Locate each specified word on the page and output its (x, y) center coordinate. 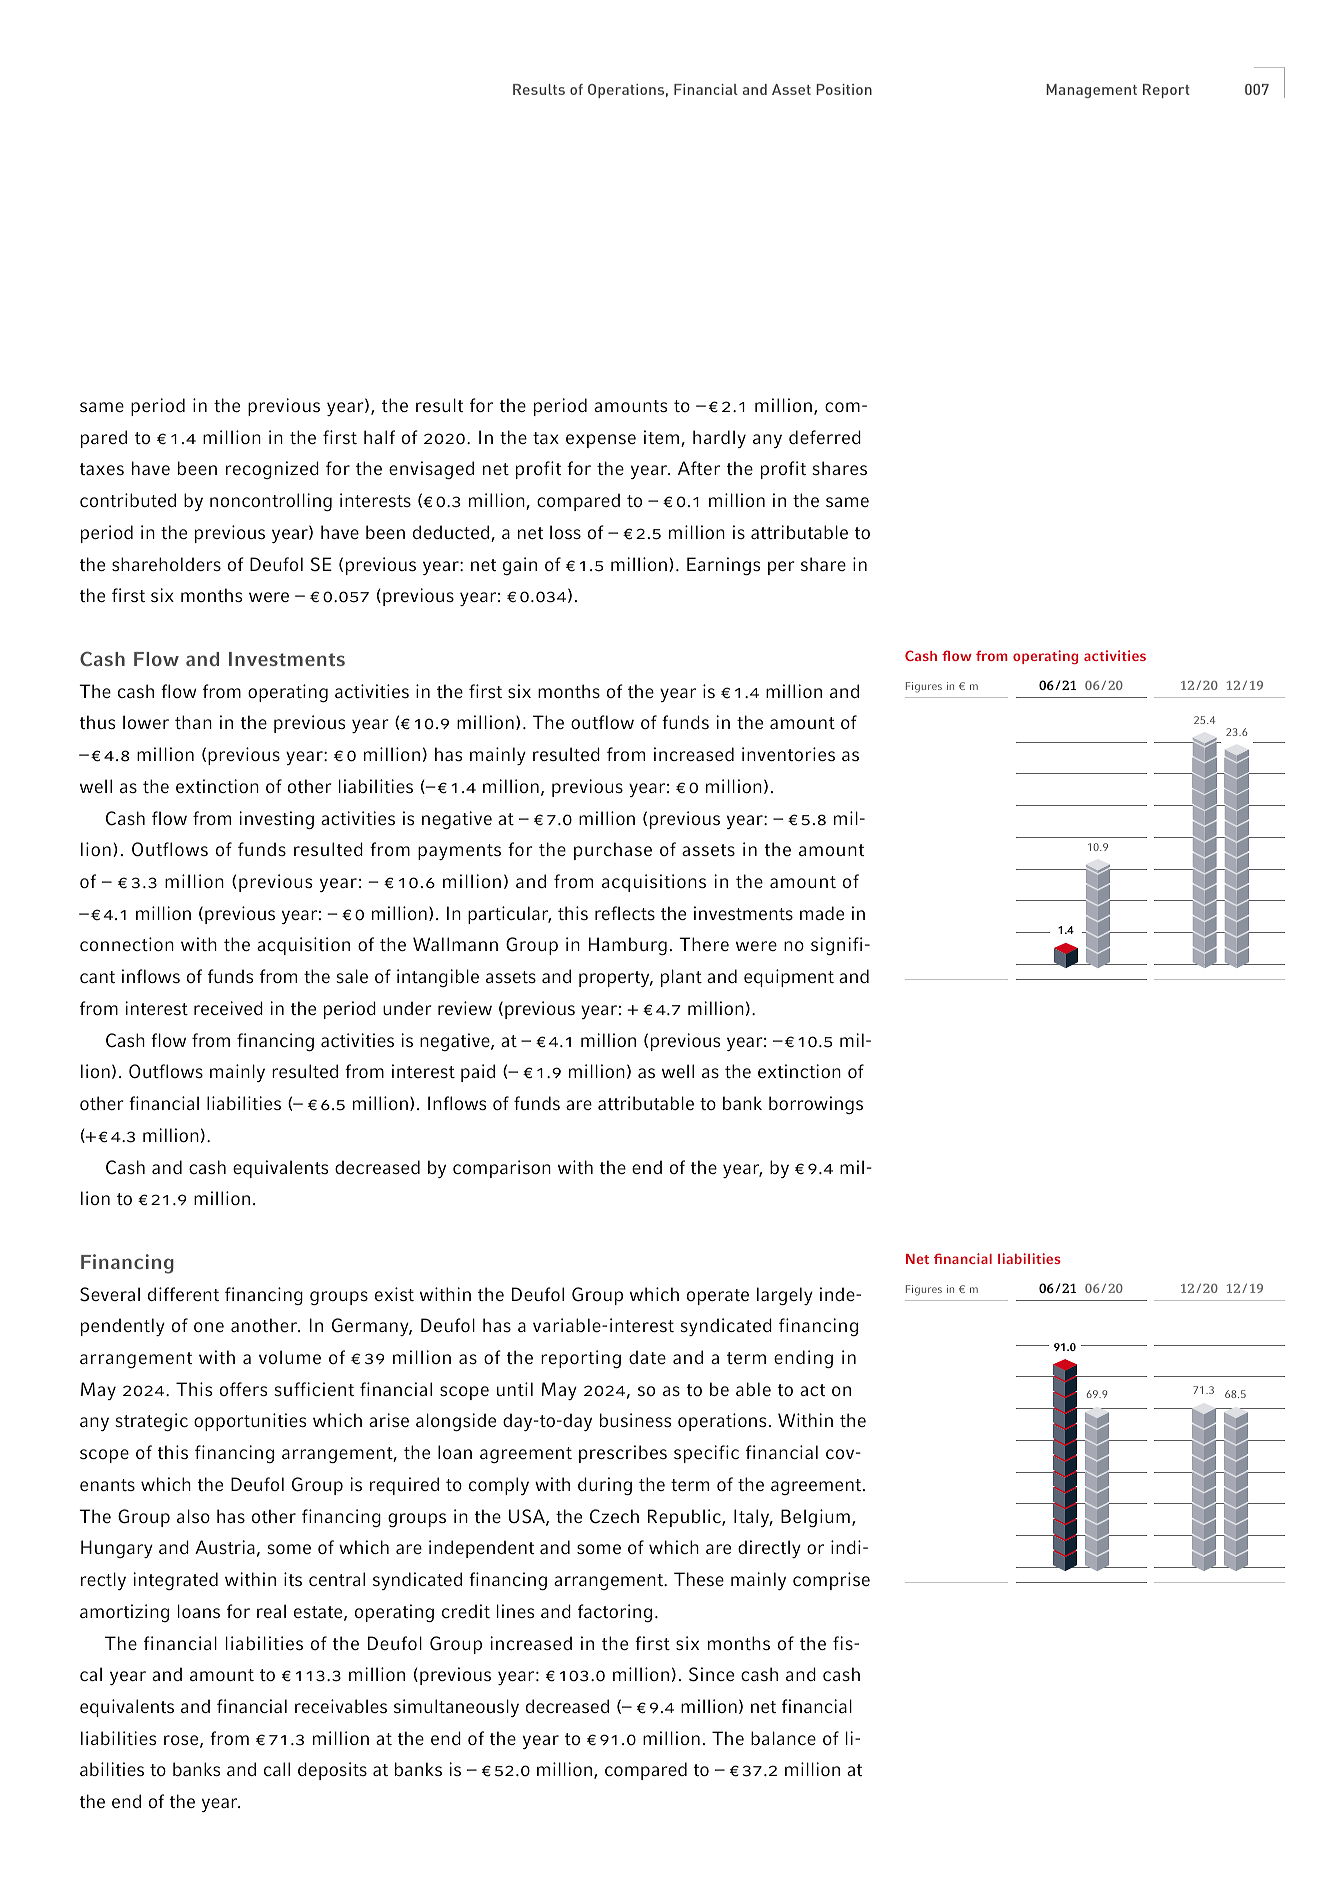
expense (601, 441)
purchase (613, 851)
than (193, 722)
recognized (272, 470)
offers (243, 1389)
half (379, 437)
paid (478, 1073)
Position (844, 89)
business (635, 1420)
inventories (788, 754)
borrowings (816, 1105)
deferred (825, 437)
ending (803, 1359)
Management (1091, 91)
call (277, 1769)
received (228, 1008)
